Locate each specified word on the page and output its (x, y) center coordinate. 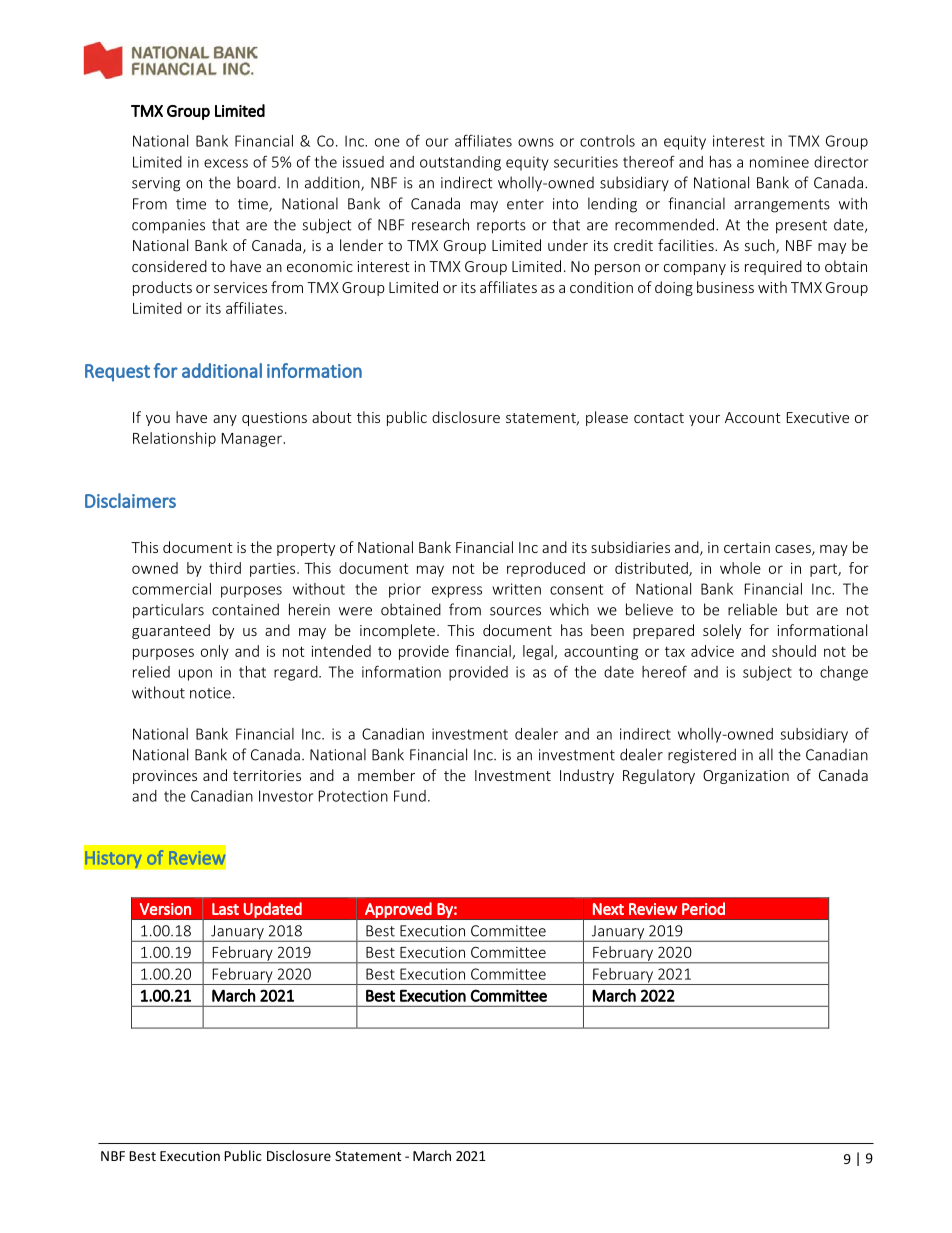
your (704, 420)
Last (225, 909)
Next (608, 909)
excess (226, 163)
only (215, 652)
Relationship (174, 439)
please (607, 418)
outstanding (460, 163)
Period (703, 908)
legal (539, 652)
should (794, 651)
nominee (779, 162)
